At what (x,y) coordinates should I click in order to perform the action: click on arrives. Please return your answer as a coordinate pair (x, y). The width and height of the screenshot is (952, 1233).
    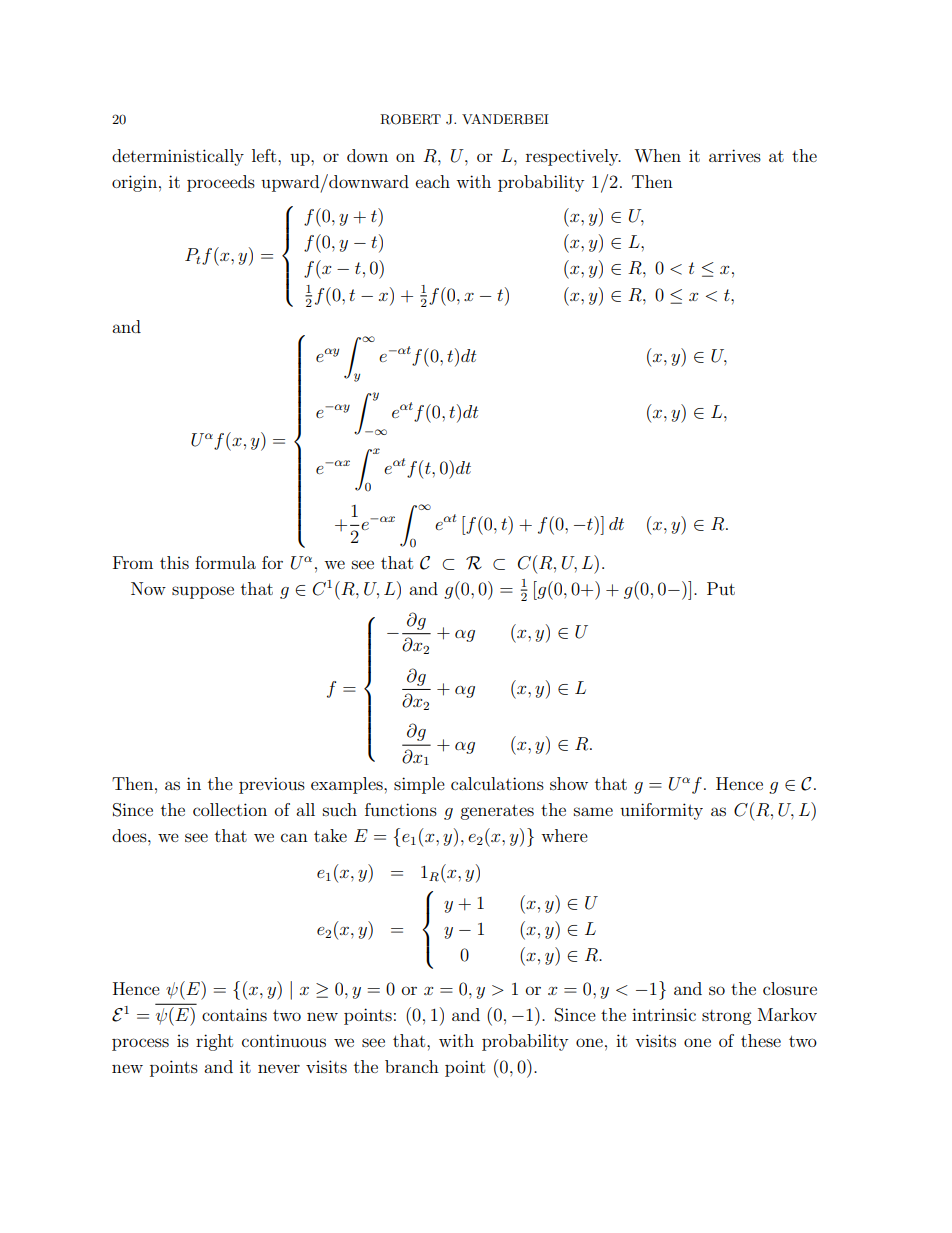
    Looking at the image, I should click on (735, 155).
